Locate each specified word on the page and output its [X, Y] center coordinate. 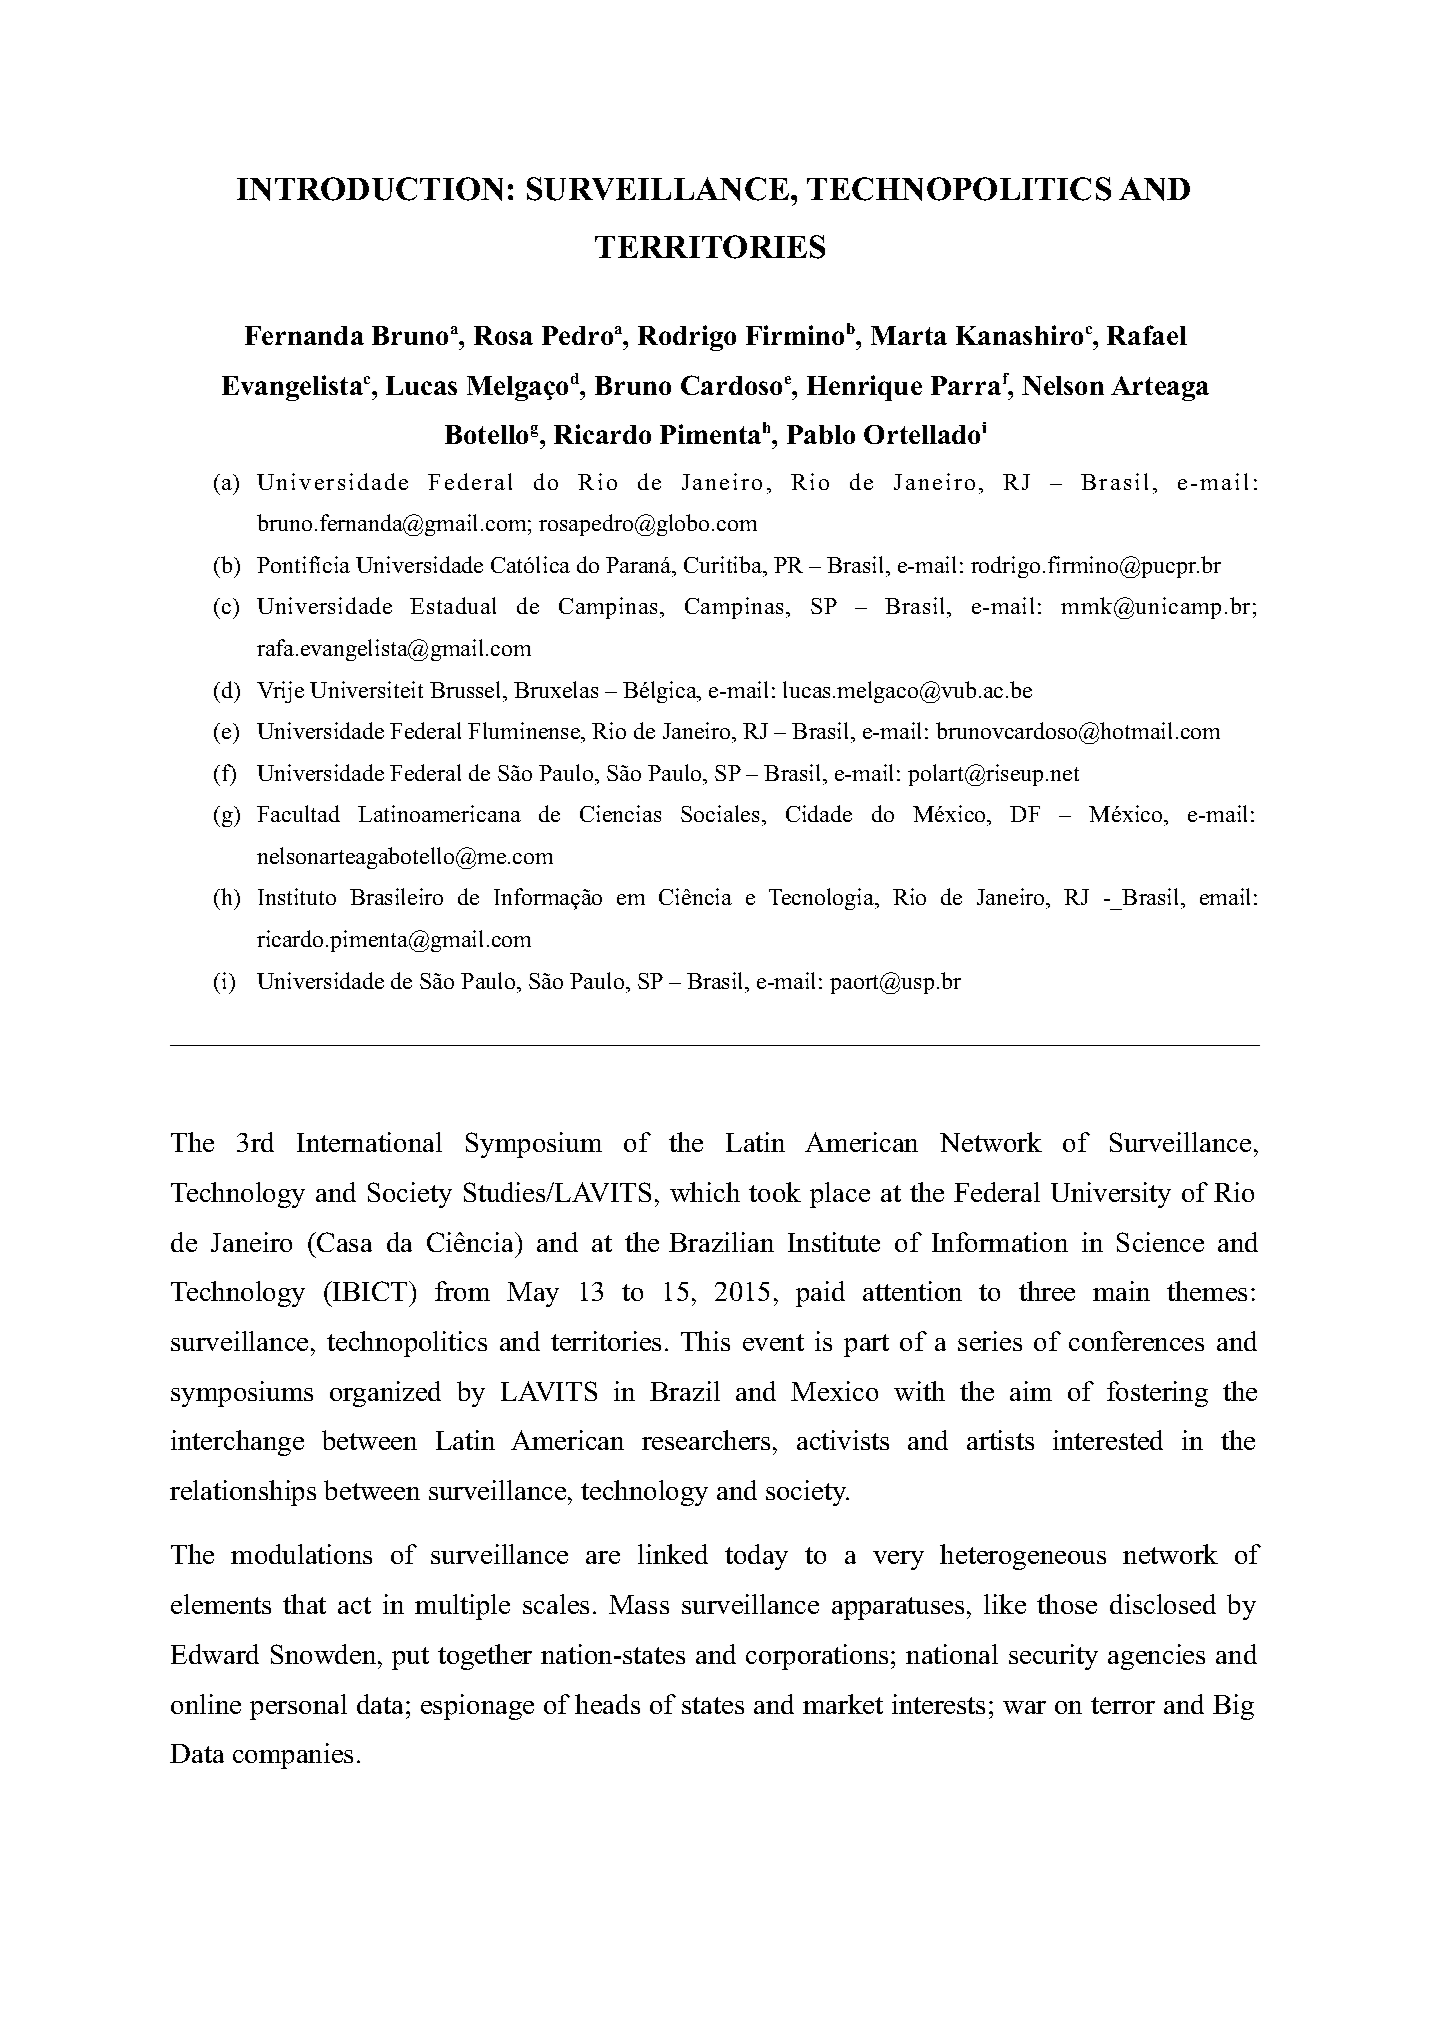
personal [298, 1707]
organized [385, 1394]
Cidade [819, 813]
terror [1123, 1705]
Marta [909, 335]
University [1111, 1195]
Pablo [821, 434]
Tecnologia [823, 899]
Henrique [864, 388]
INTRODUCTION [370, 189]
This [705, 1341]
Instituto [297, 896]
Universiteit [366, 689]
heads [607, 1704]
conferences [1136, 1341]
